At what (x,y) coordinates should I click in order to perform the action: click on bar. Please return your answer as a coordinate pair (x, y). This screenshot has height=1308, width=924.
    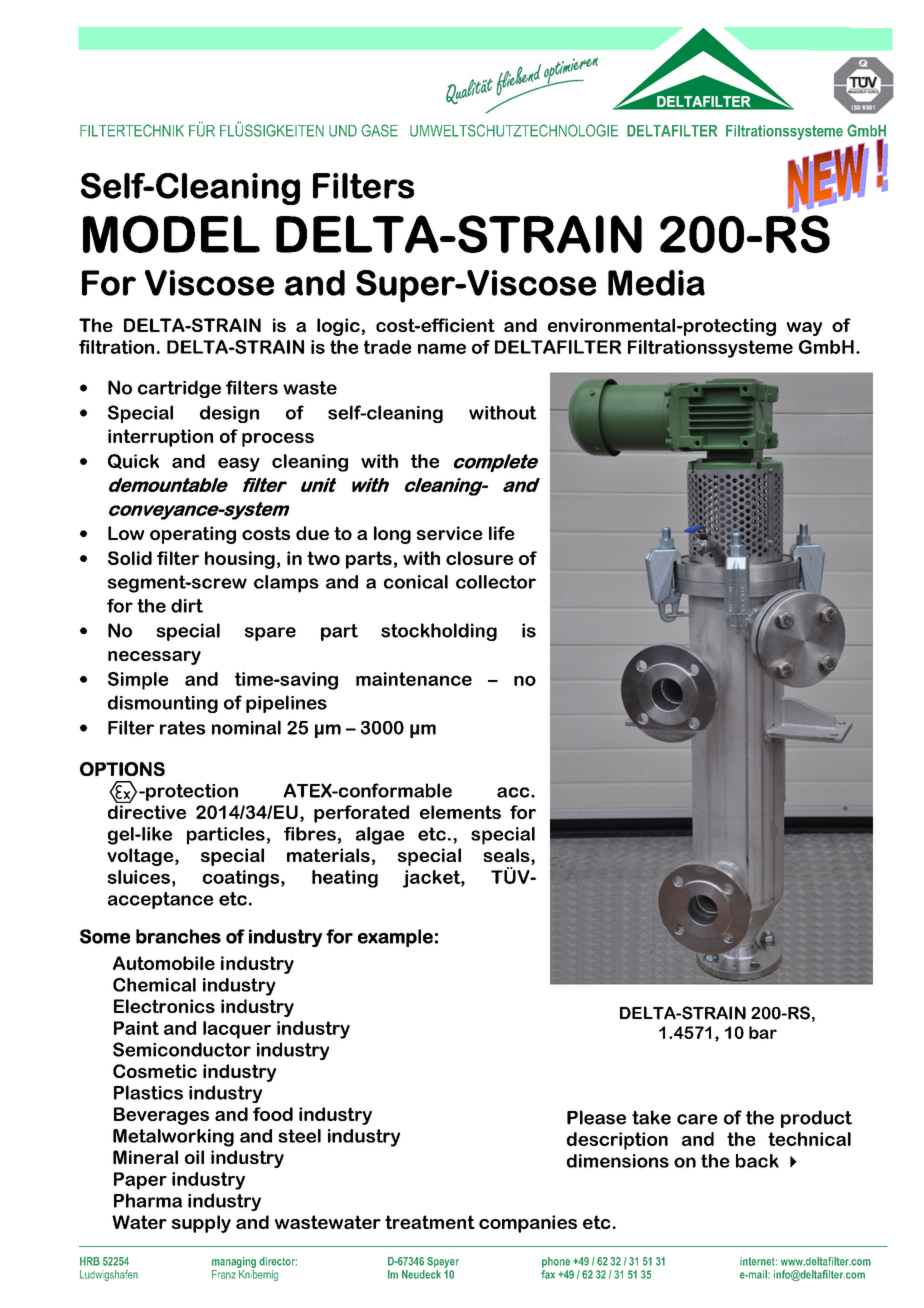
    Looking at the image, I should click on (763, 1032).
